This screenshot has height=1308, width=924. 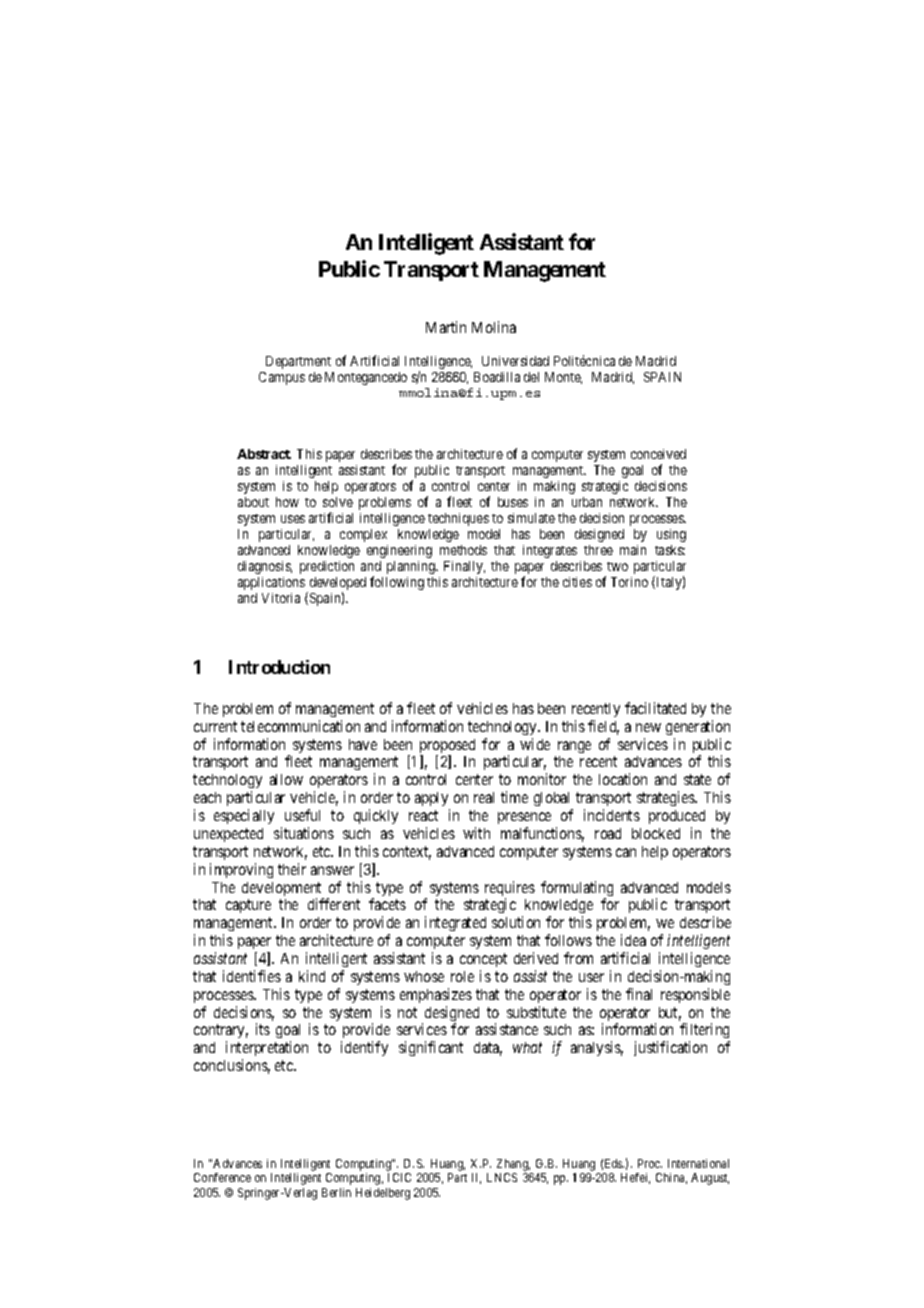 I want to click on new, so click(x=648, y=727).
